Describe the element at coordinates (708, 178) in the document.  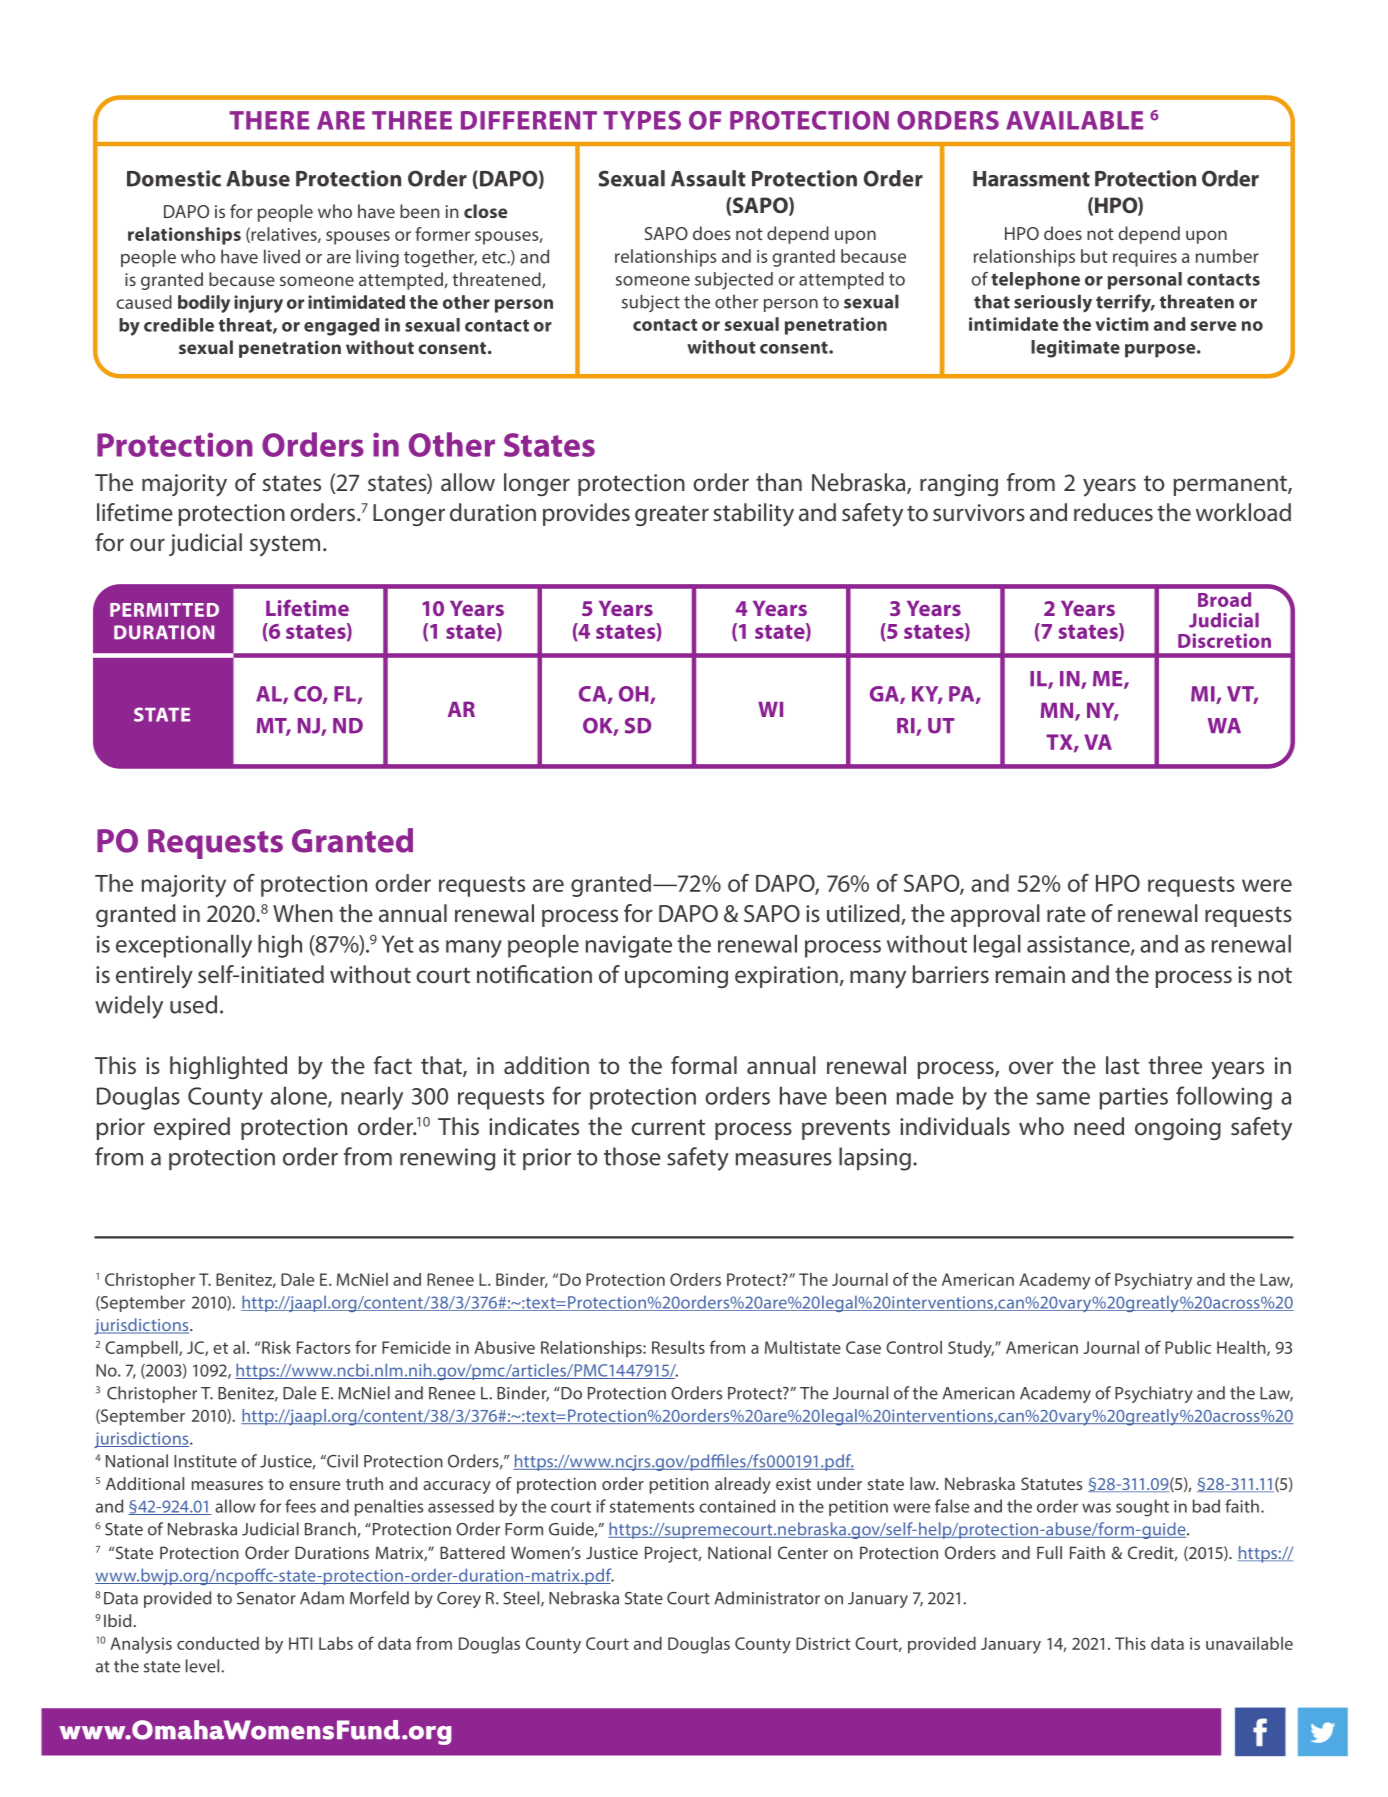
I see `Assault` at that location.
